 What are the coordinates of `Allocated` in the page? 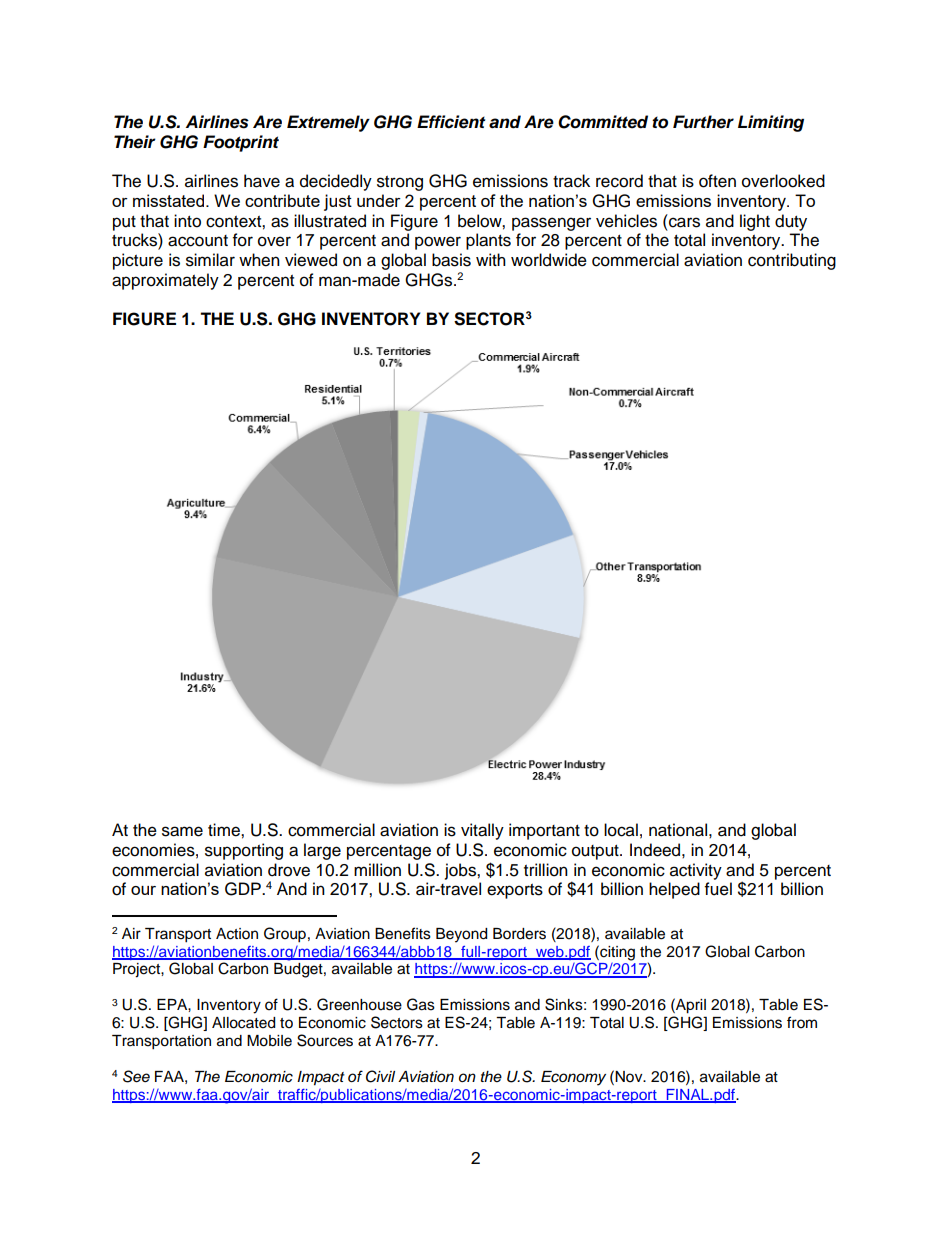 It's located at (243, 1023).
